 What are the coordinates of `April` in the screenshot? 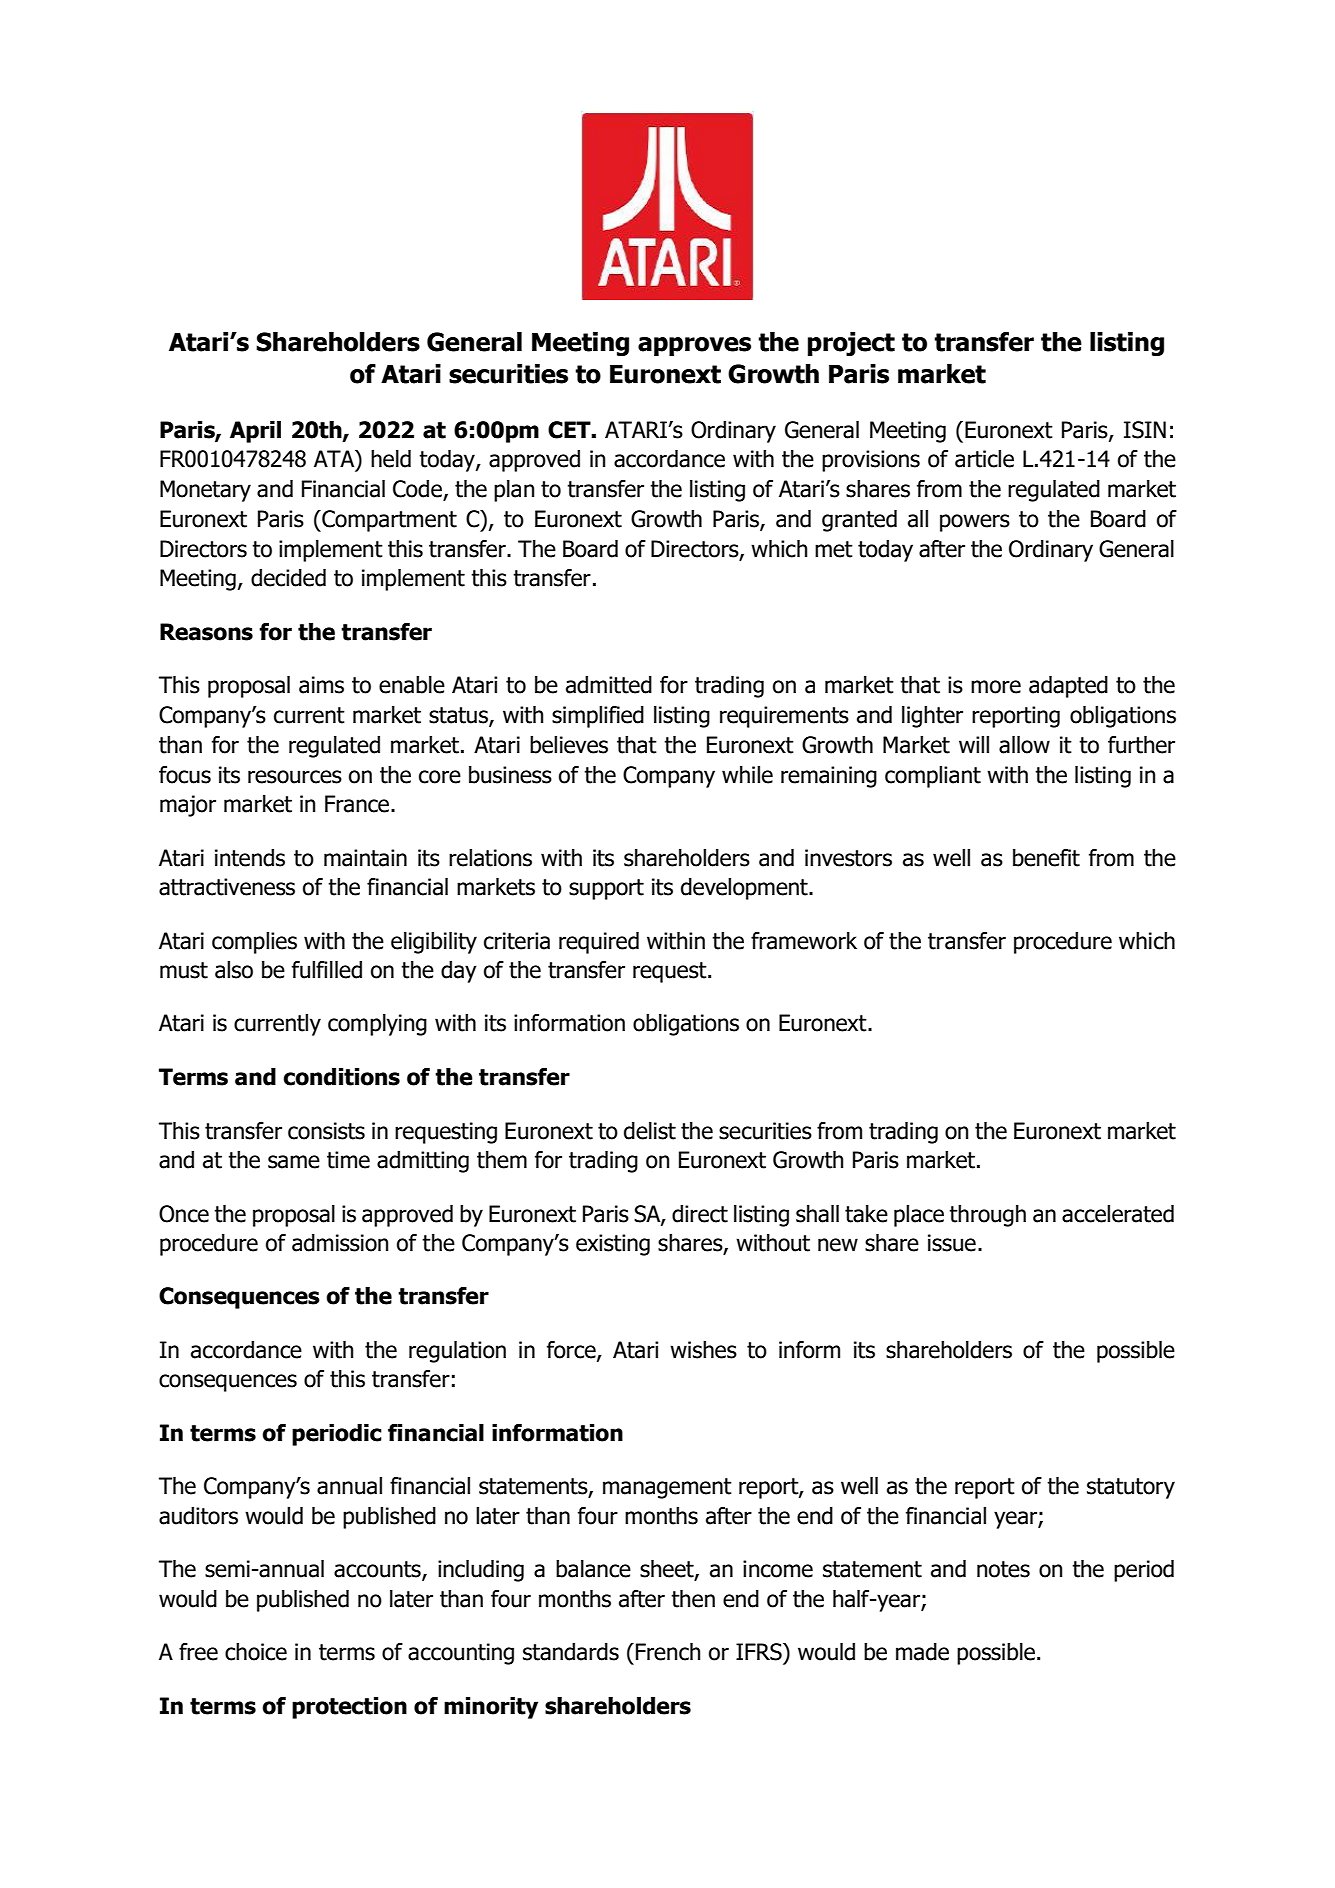 It's located at (255, 432).
